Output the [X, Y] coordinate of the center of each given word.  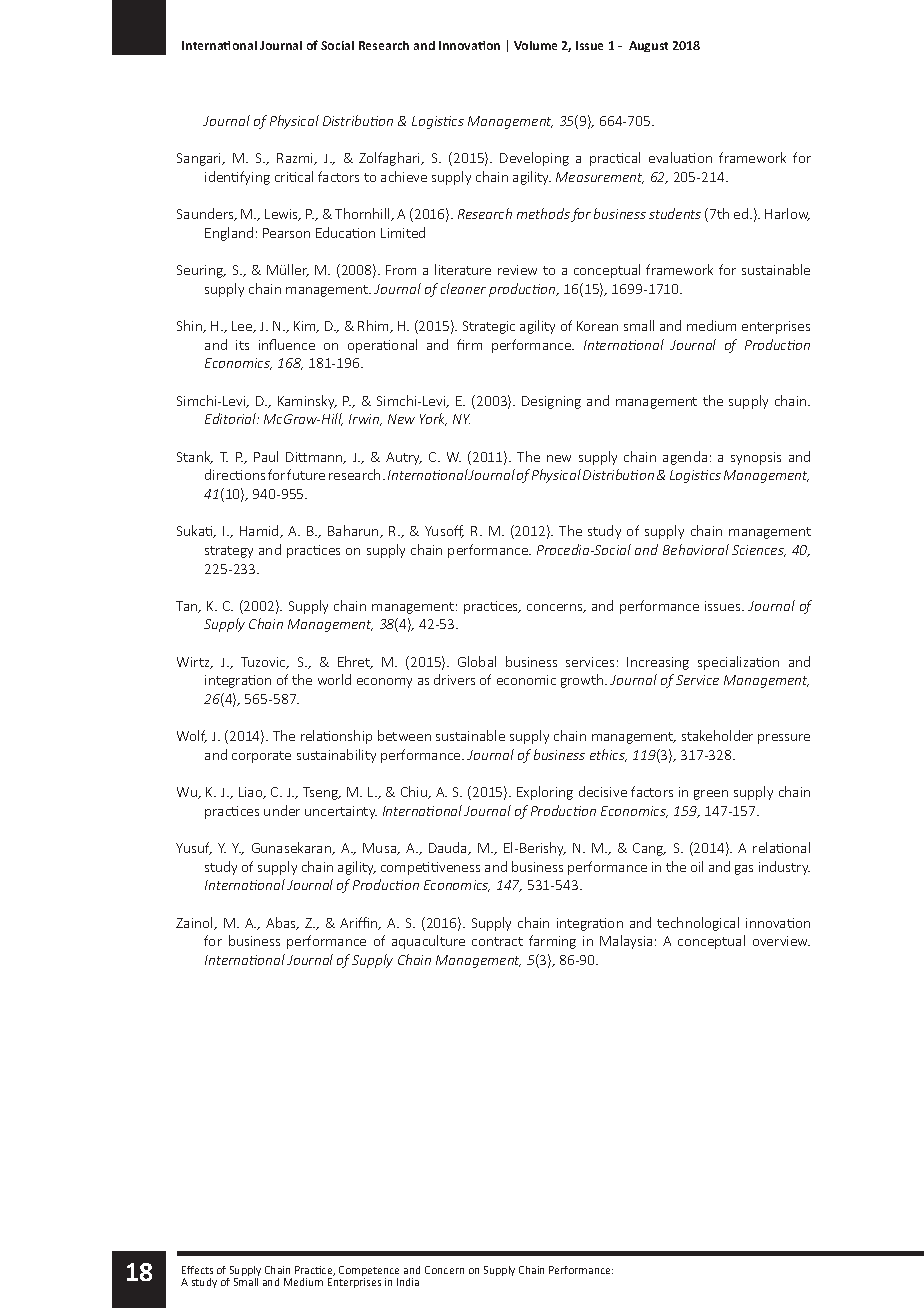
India [408, 1282]
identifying [237, 178]
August [648, 46]
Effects [197, 1270]
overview [781, 941]
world [334, 679]
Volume [535, 45]
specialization [738, 663]
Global [477, 661]
